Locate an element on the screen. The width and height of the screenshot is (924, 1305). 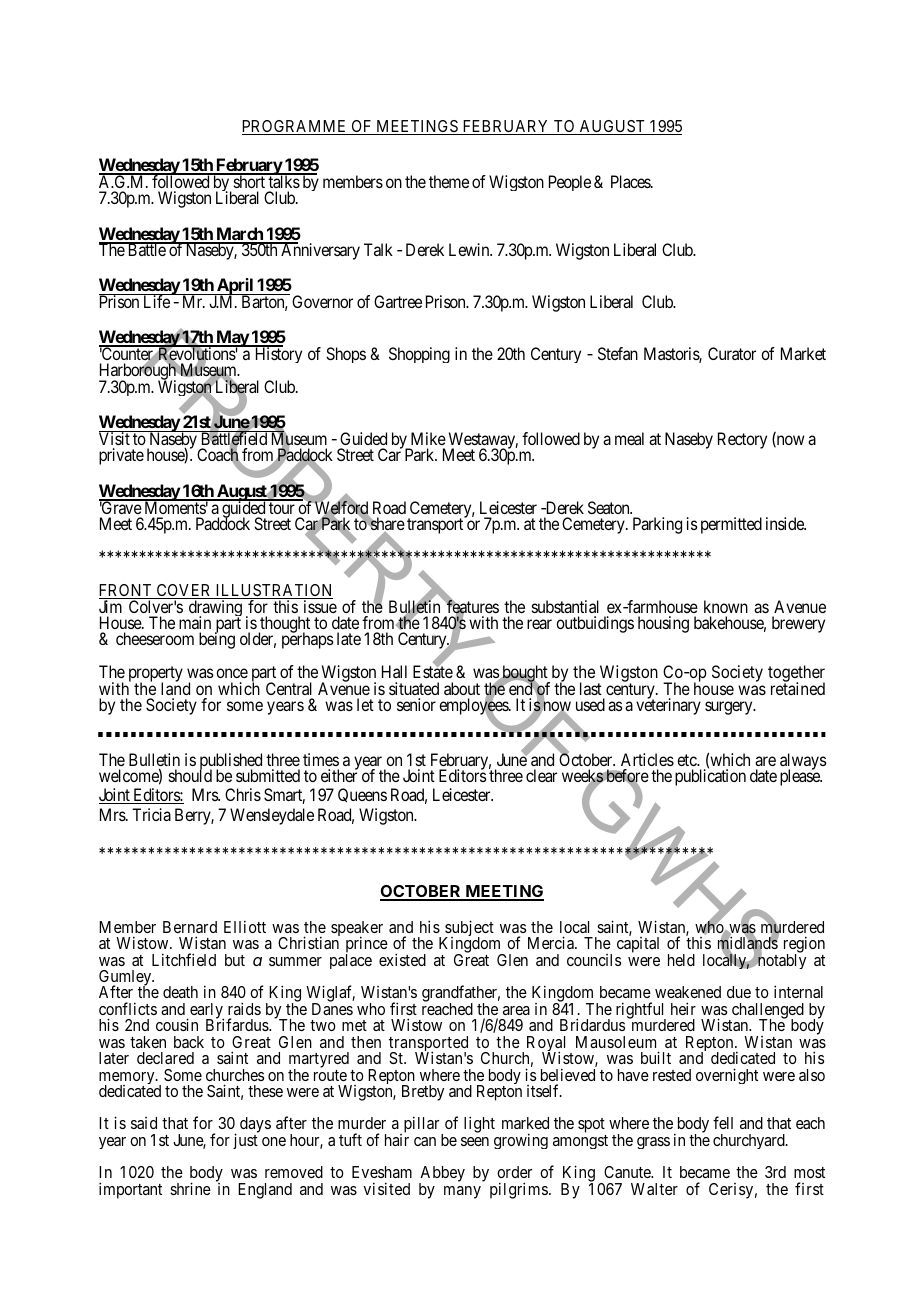
theme is located at coordinates (449, 181).
